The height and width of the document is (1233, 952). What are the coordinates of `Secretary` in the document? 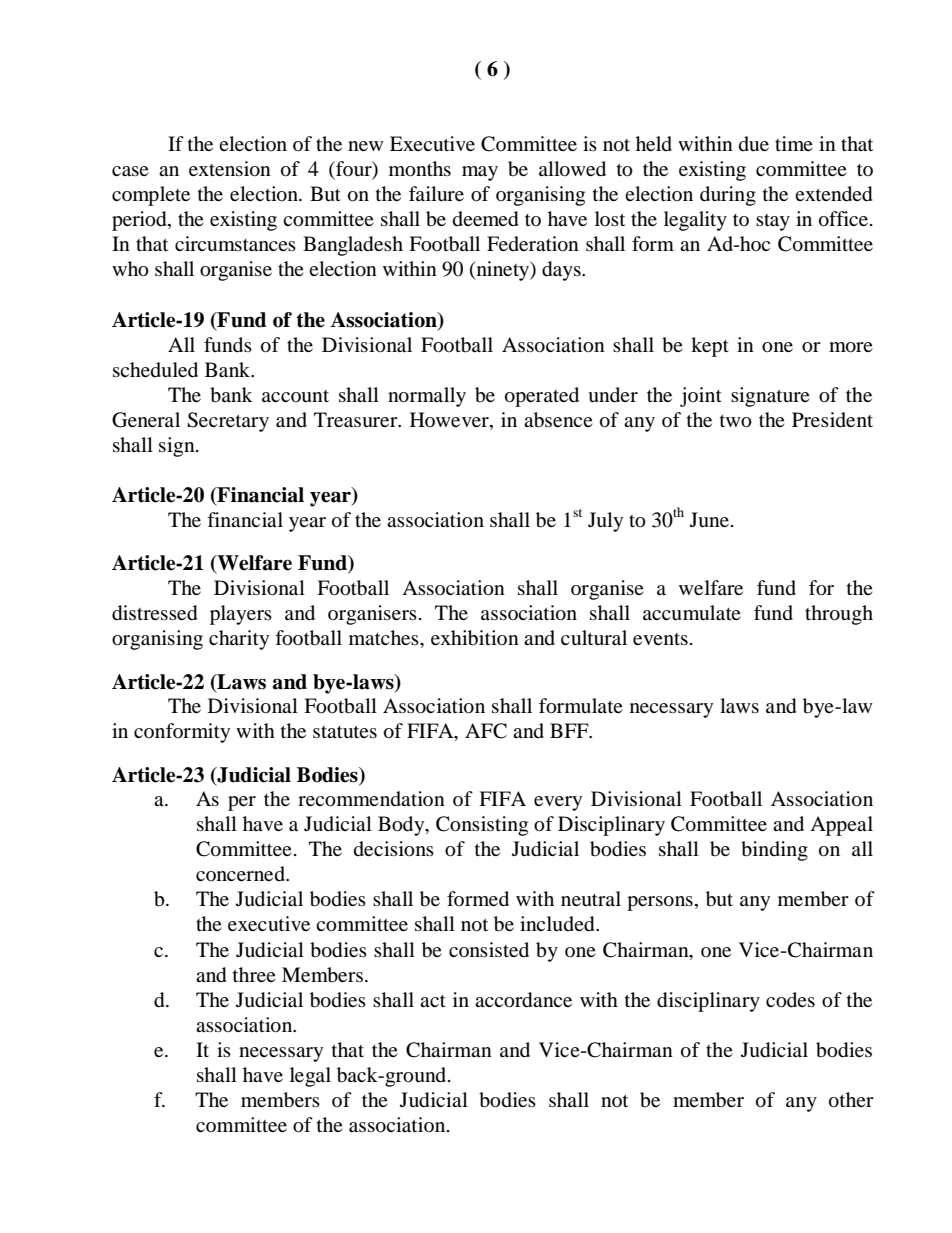 It's located at (228, 422).
